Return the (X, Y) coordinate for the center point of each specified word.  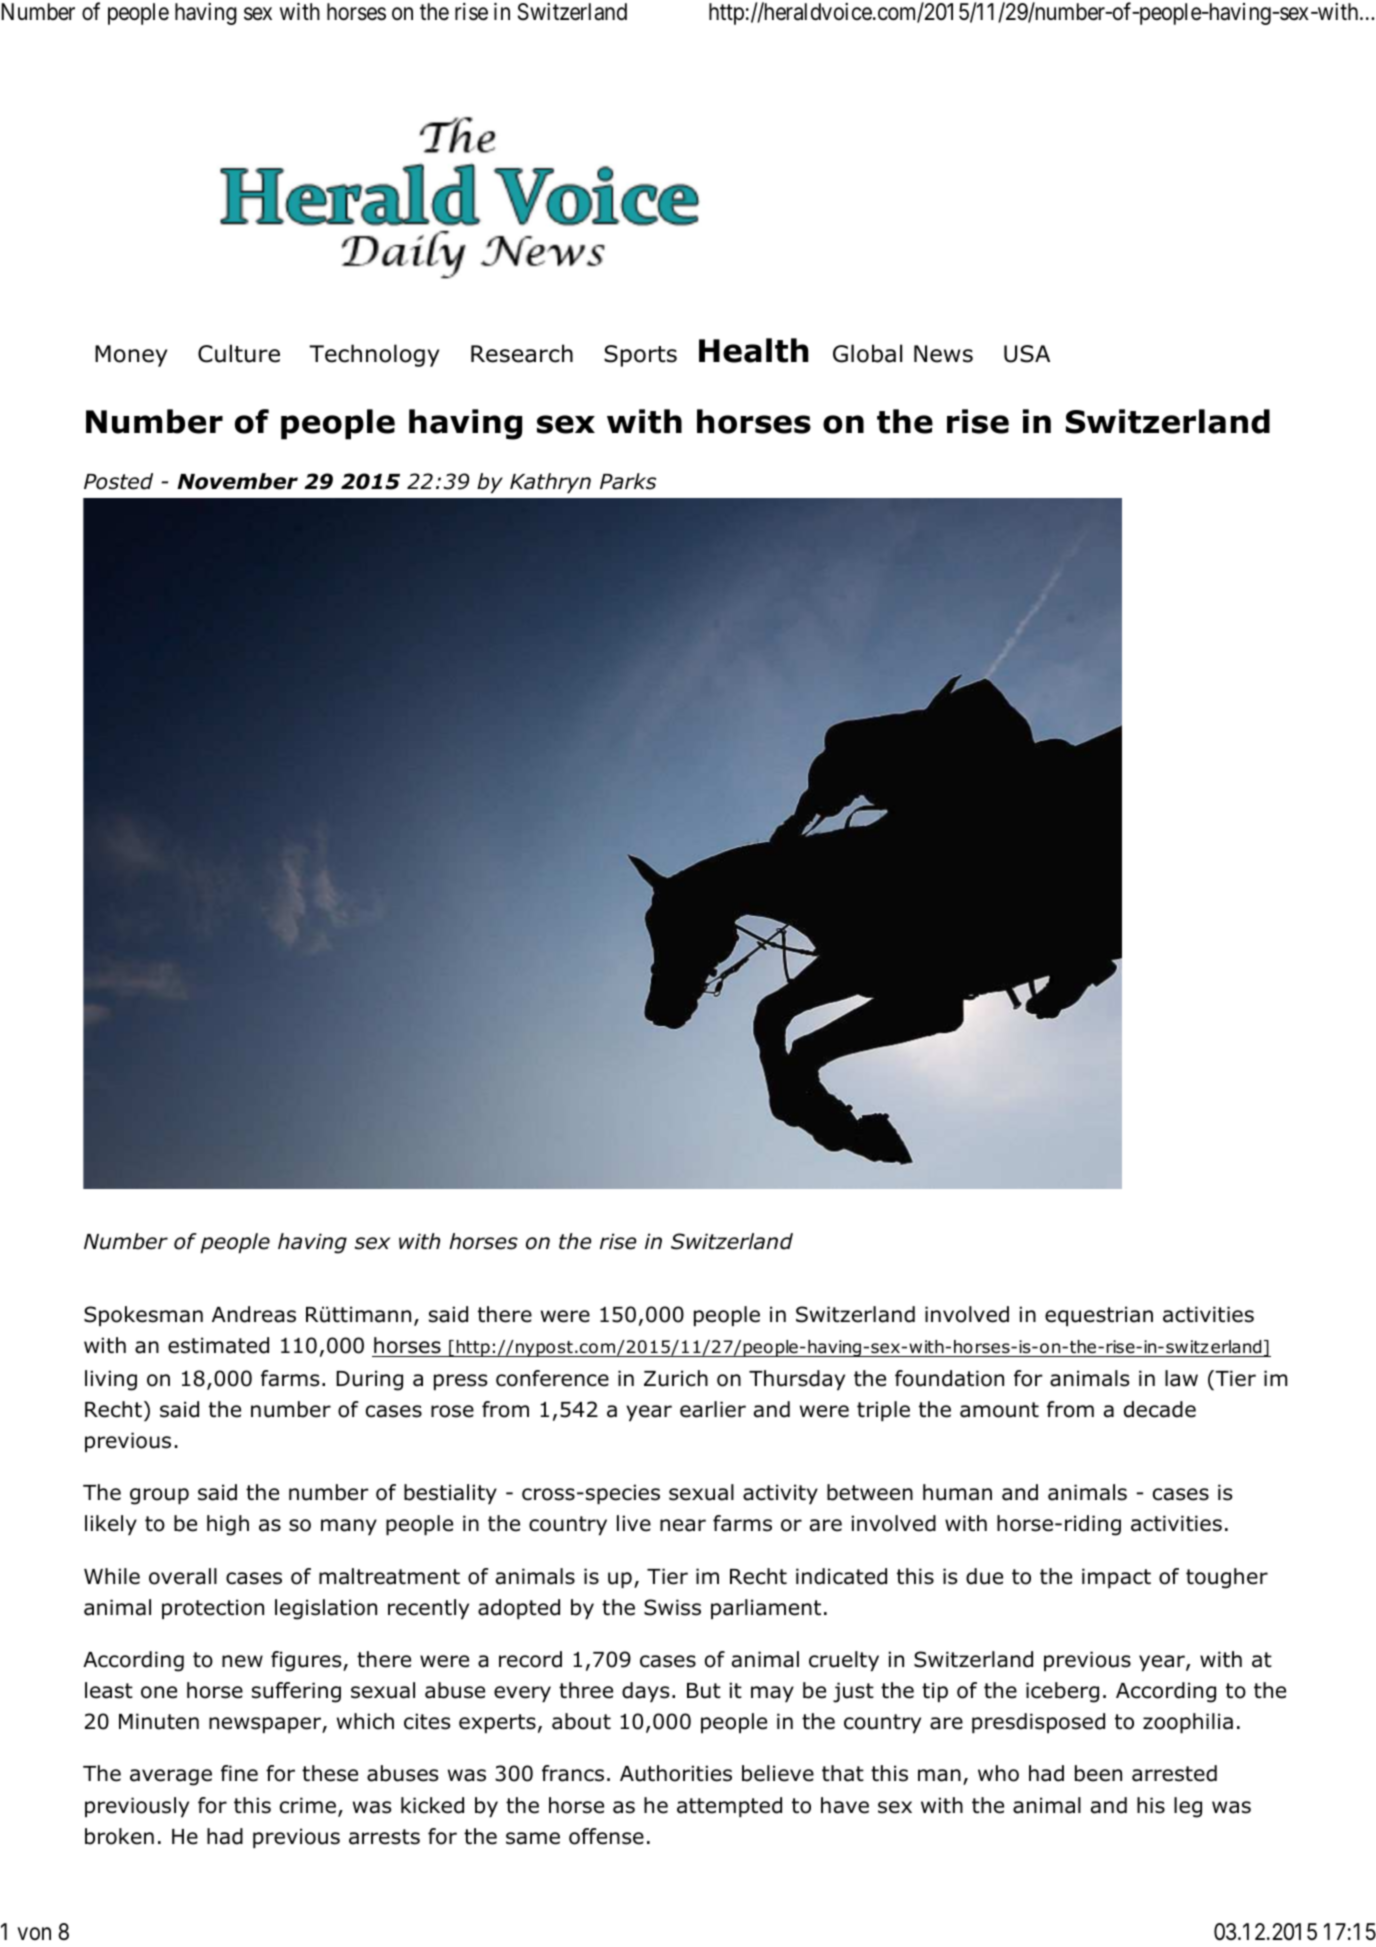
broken (119, 1836)
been (1098, 1773)
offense (606, 1836)
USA (1027, 354)
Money (131, 356)
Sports (640, 356)
